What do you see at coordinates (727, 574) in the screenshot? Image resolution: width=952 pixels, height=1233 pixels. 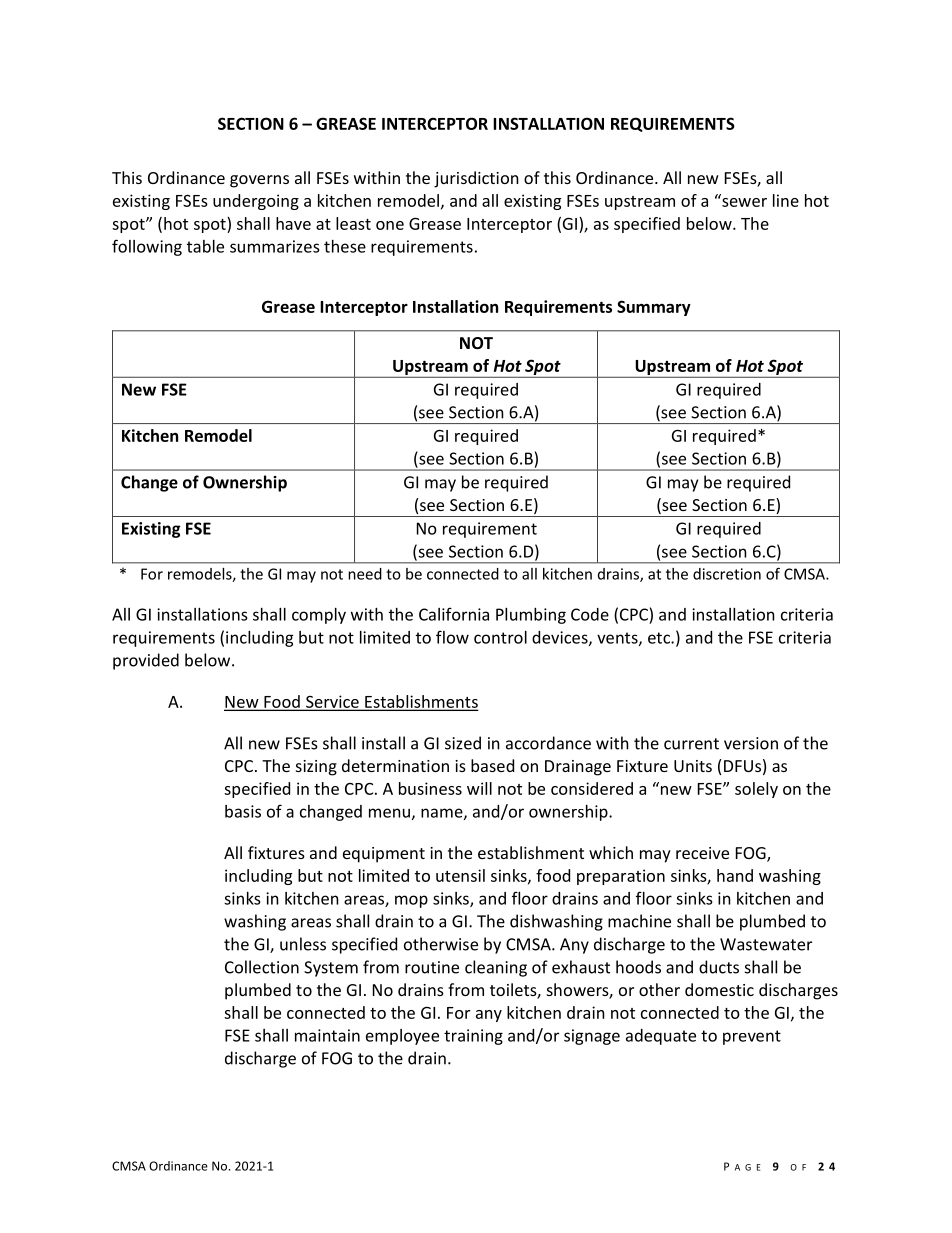 I see `discretion` at bounding box center [727, 574].
